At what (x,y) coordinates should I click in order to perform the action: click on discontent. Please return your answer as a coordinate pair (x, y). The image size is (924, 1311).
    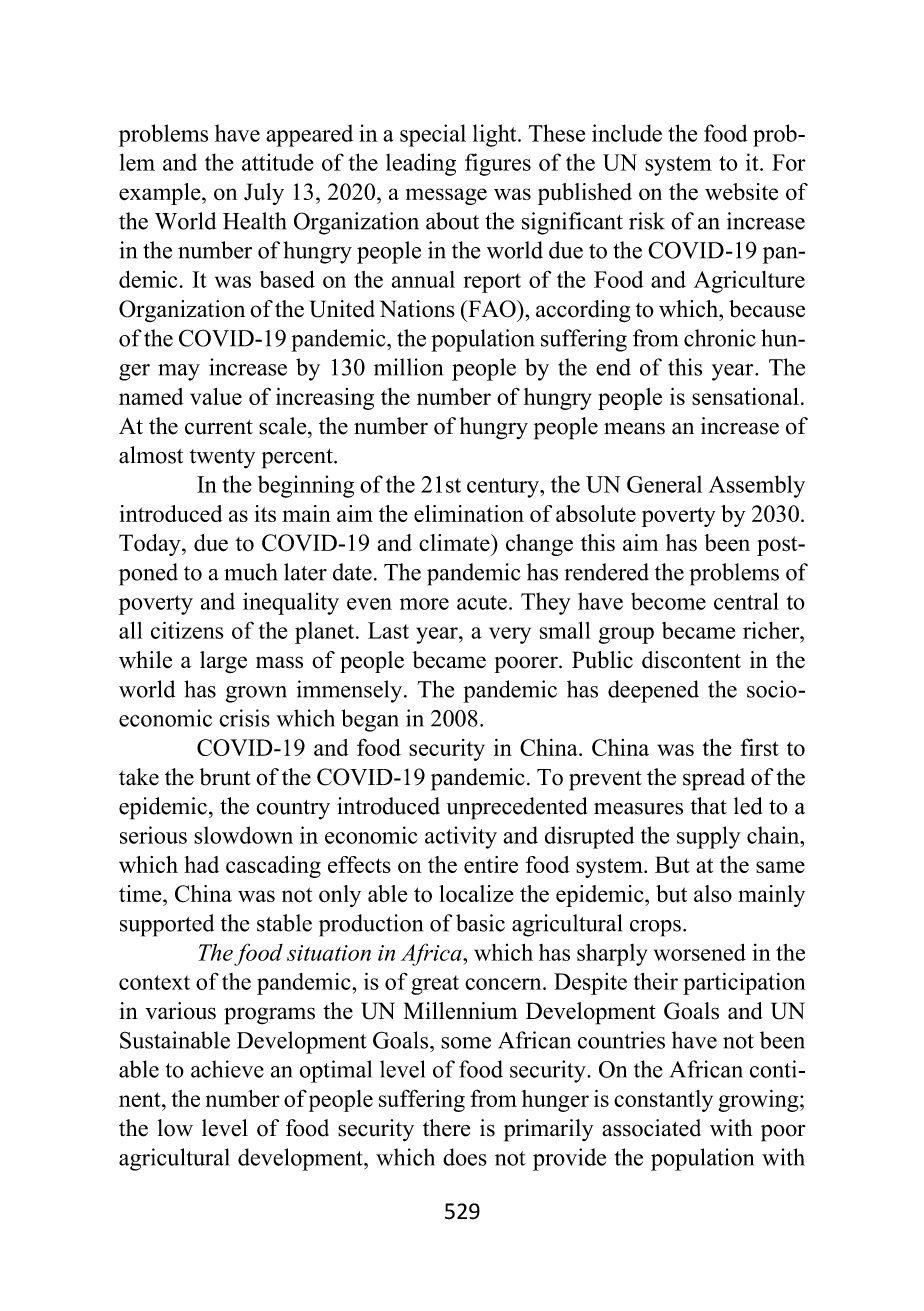
    Looking at the image, I should click on (691, 660).
